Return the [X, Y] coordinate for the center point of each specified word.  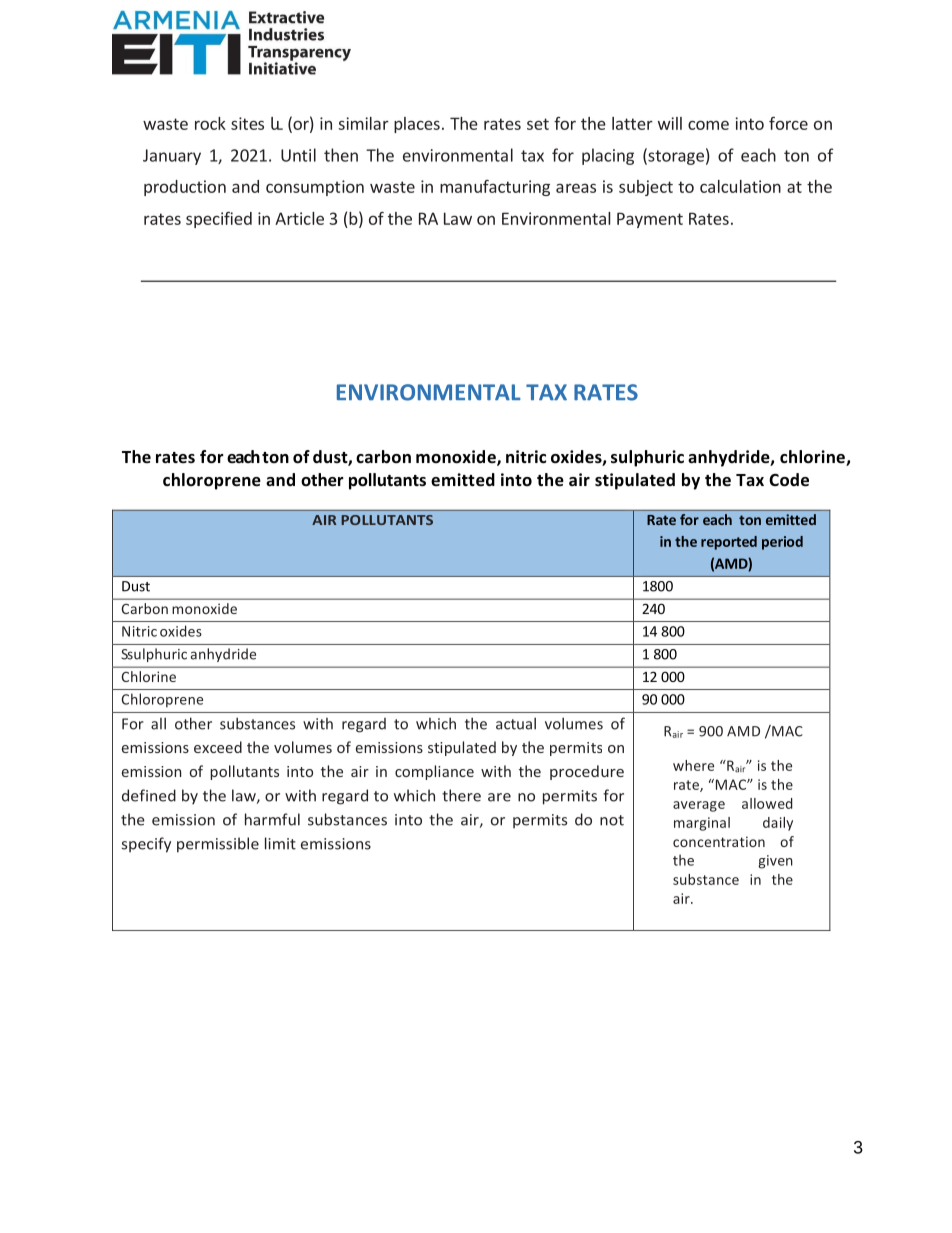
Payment [650, 220]
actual [516, 723]
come [708, 125]
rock [210, 123]
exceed [218, 747]
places [417, 125]
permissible [218, 845]
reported [729, 543]
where [693, 765]
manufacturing [495, 188]
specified [219, 220]
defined [149, 795]
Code [789, 480]
